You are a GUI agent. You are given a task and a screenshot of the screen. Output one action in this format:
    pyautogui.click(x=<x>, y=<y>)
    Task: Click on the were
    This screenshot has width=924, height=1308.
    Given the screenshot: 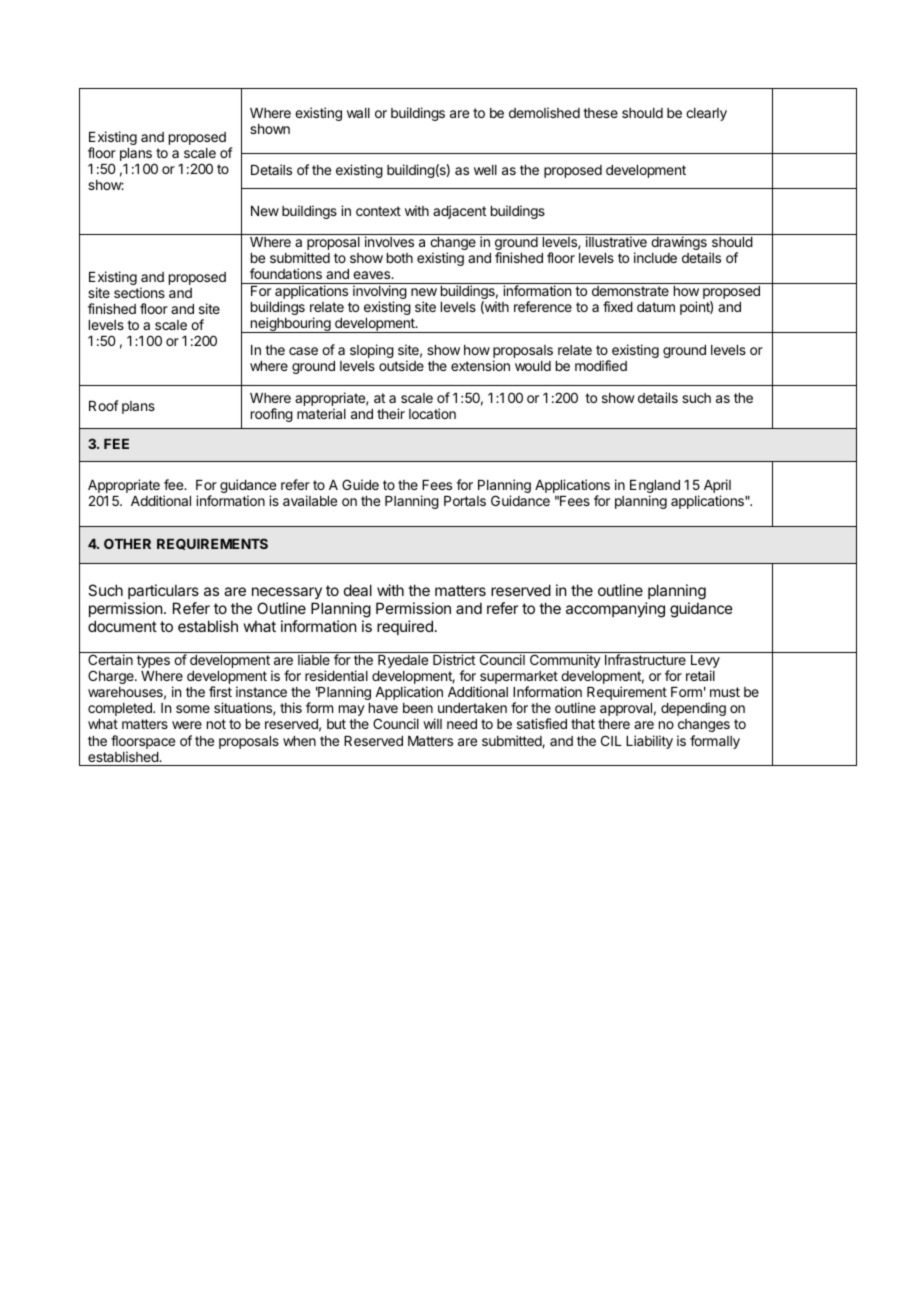 What is the action you would take?
    pyautogui.click(x=187, y=725)
